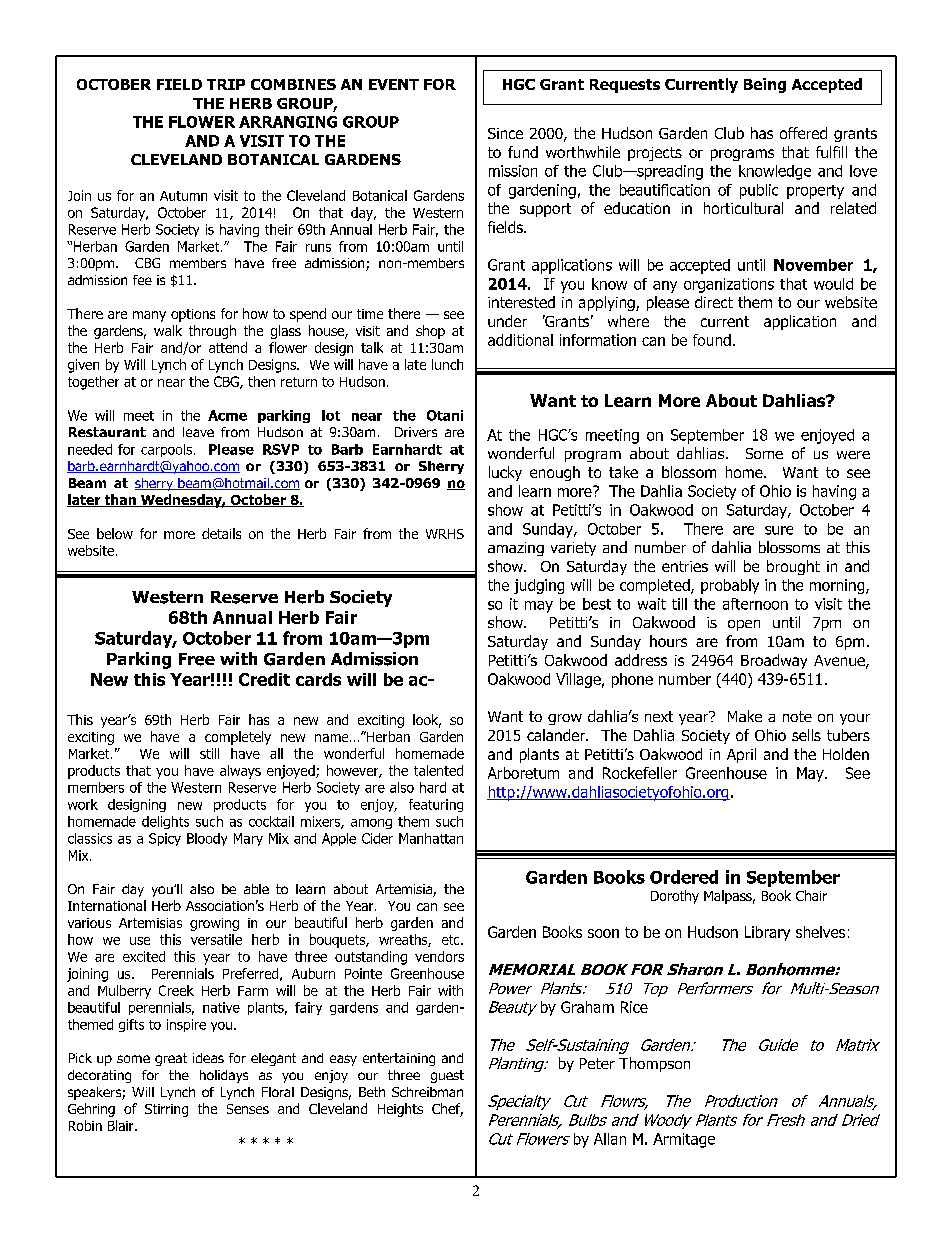 The height and width of the page is (1233, 952). What do you see at coordinates (165, 839) in the page?
I see `Spicy` at bounding box center [165, 839].
